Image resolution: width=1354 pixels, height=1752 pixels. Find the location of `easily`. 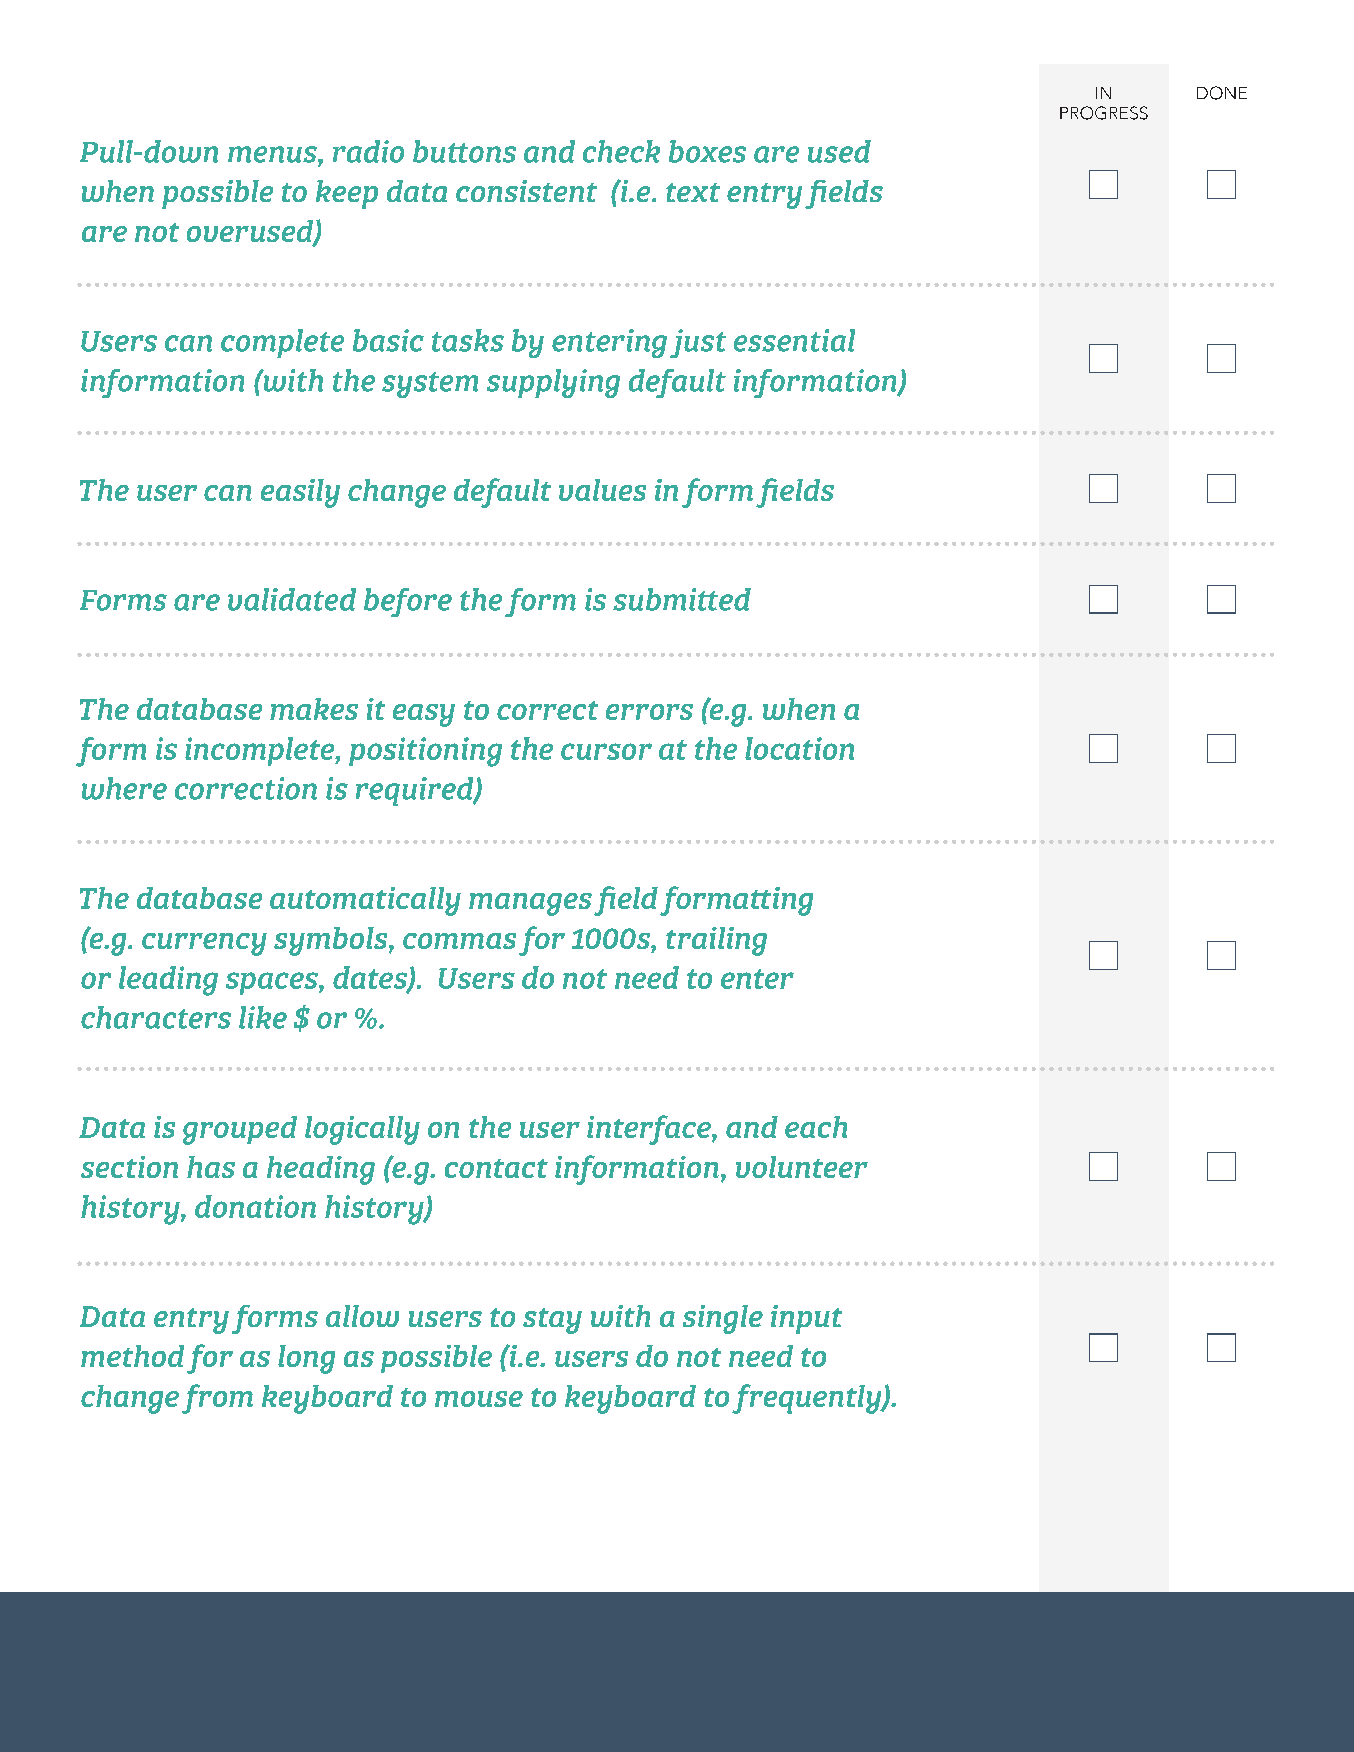

easily is located at coordinates (300, 493).
